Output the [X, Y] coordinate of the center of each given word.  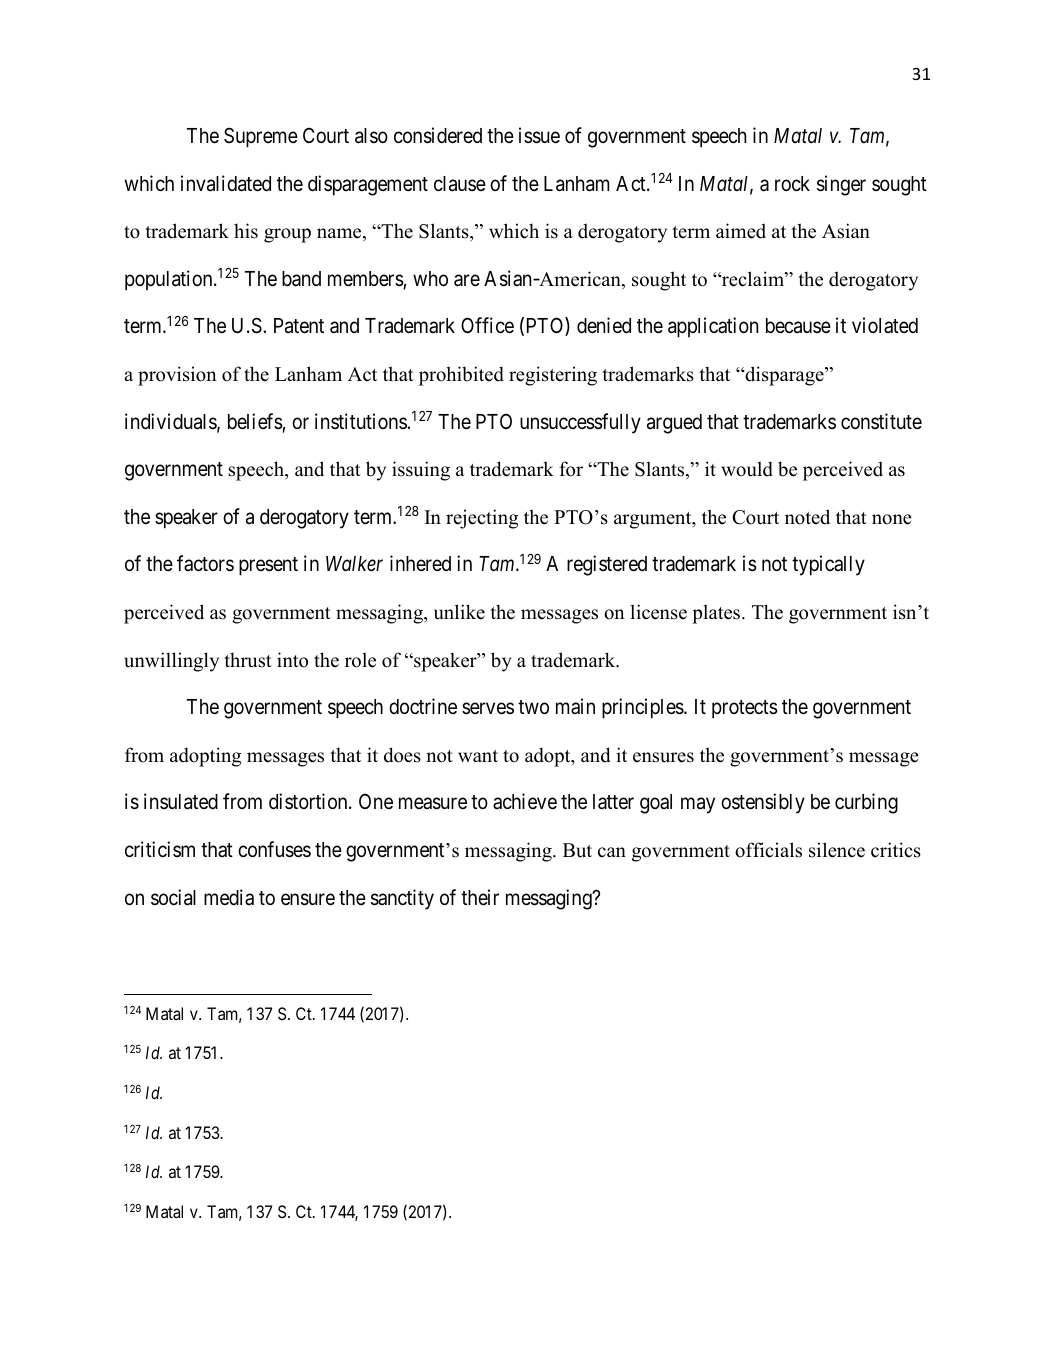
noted [807, 517]
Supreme [261, 137]
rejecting [482, 519]
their [480, 897]
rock [792, 184]
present [268, 566]
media [229, 897]
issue [539, 135]
